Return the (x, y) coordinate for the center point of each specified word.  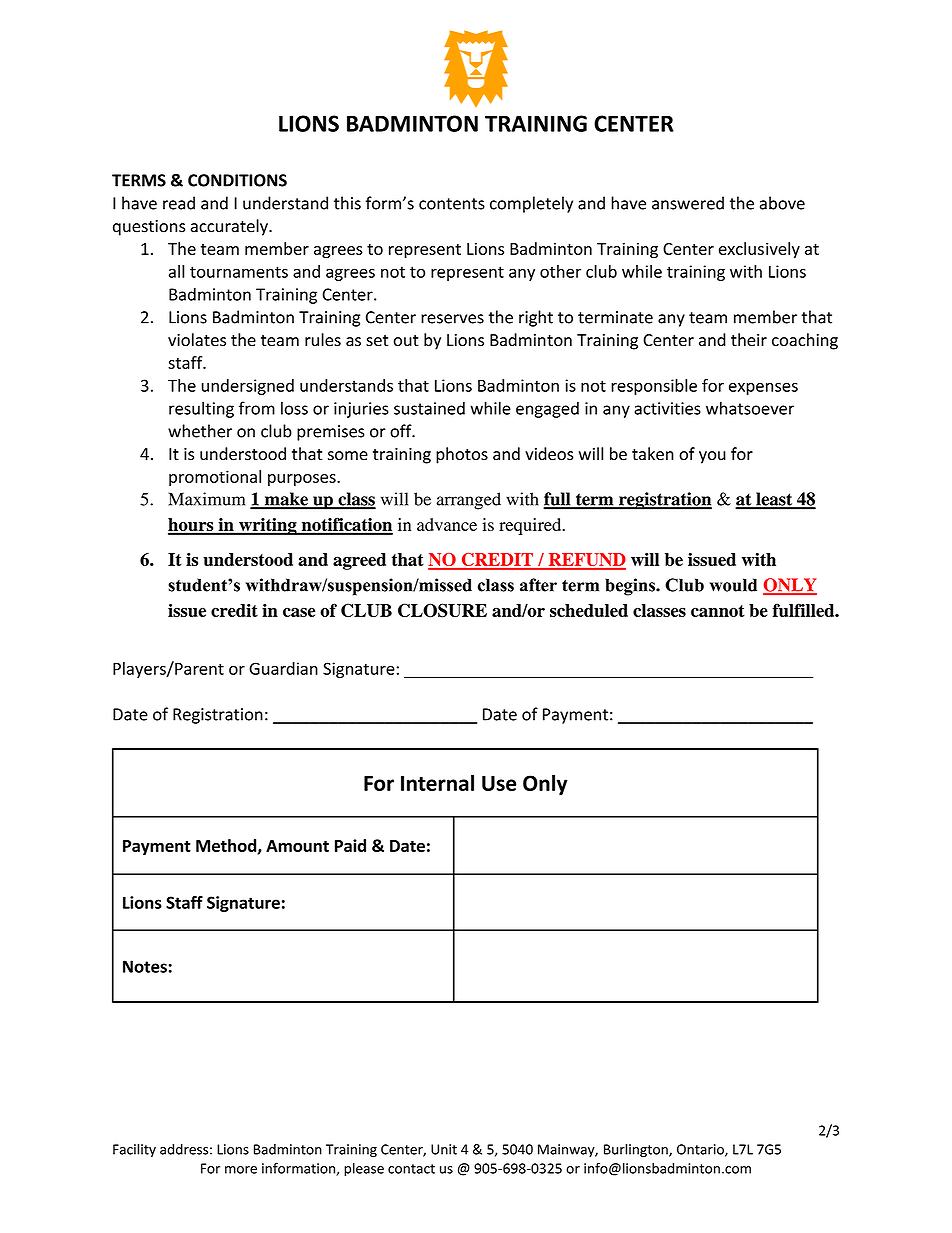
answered (688, 203)
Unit (444, 1149)
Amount (297, 846)
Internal (437, 783)
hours (192, 526)
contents (452, 204)
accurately (230, 227)
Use (499, 783)
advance (447, 524)
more (241, 1170)
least (774, 500)
